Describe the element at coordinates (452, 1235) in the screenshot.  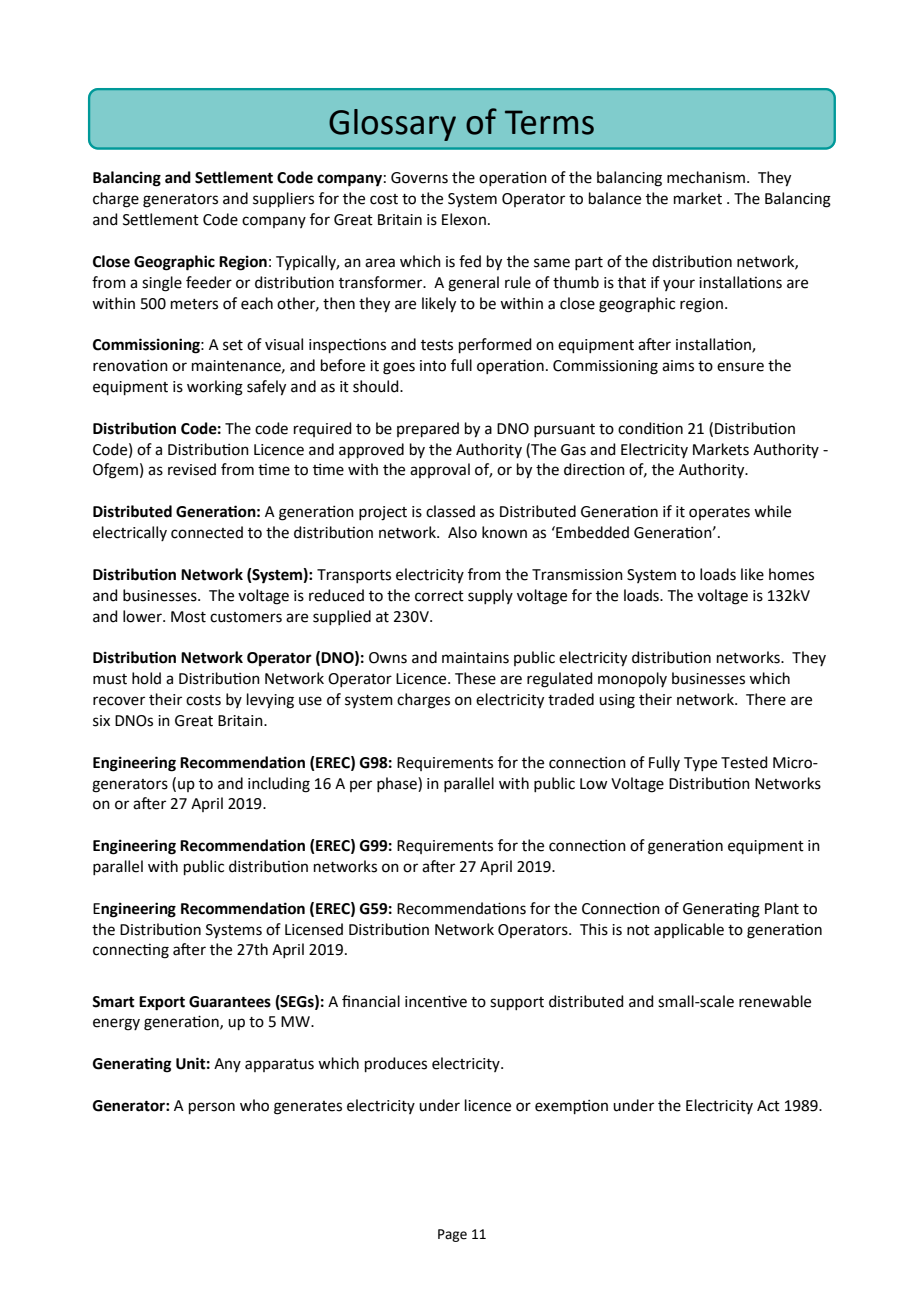
I see `Page` at that location.
